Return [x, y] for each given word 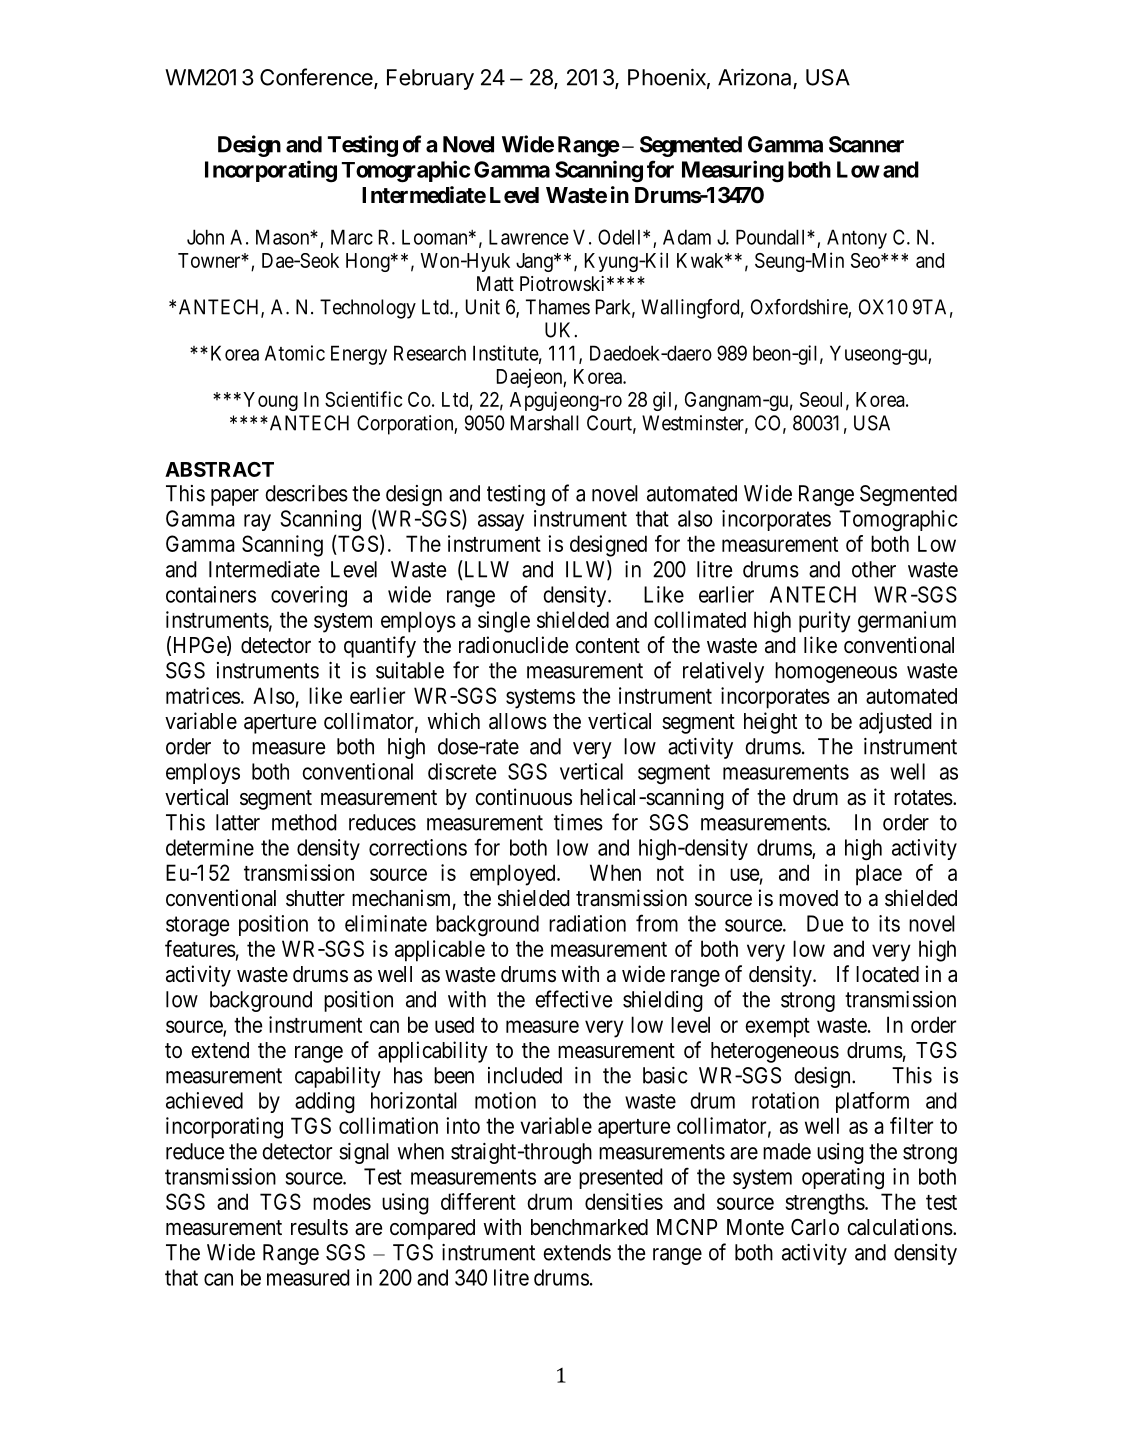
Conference [317, 78]
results [319, 1227]
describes [306, 493]
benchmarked [589, 1227]
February [430, 79]
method [304, 822]
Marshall [545, 423]
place [879, 875]
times [578, 822]
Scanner [866, 144]
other [874, 569]
